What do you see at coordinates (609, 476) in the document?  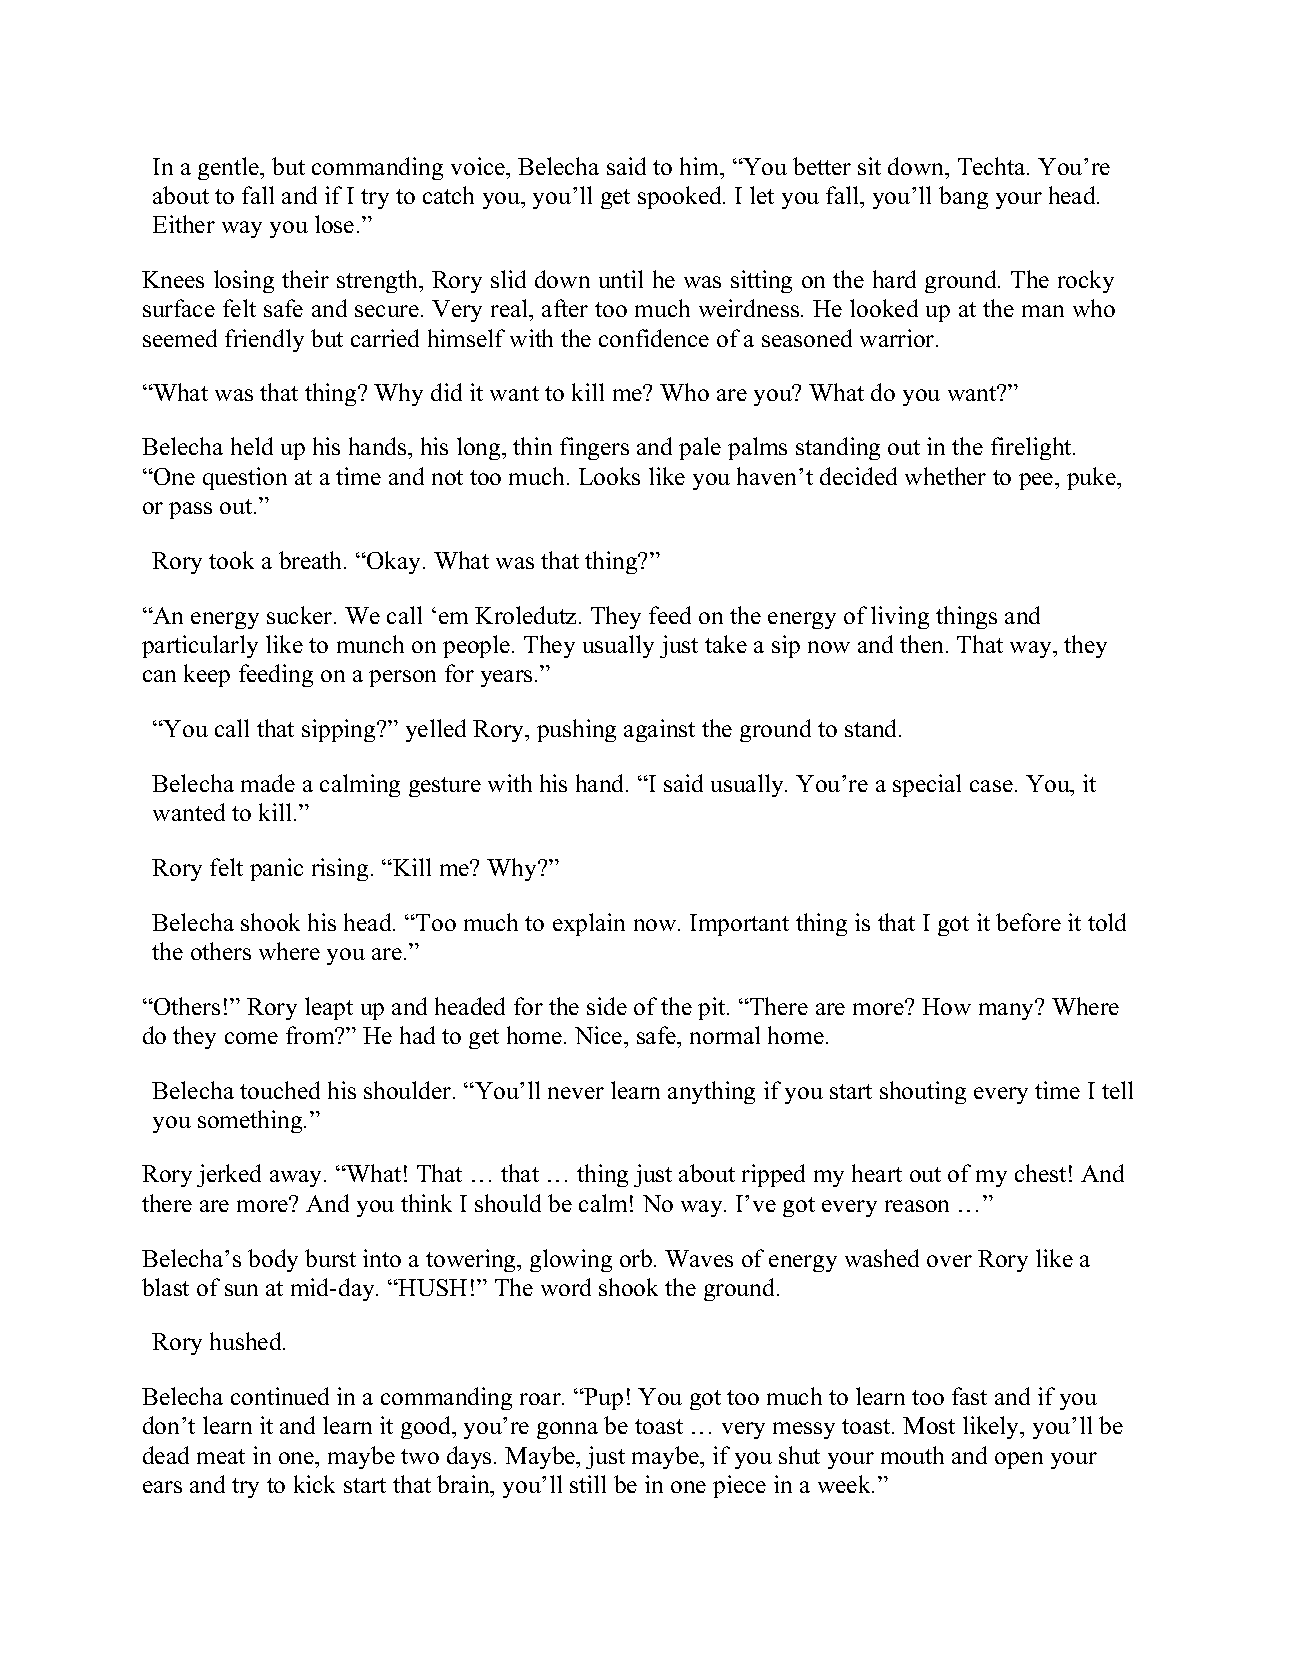 I see `Looks` at bounding box center [609, 476].
